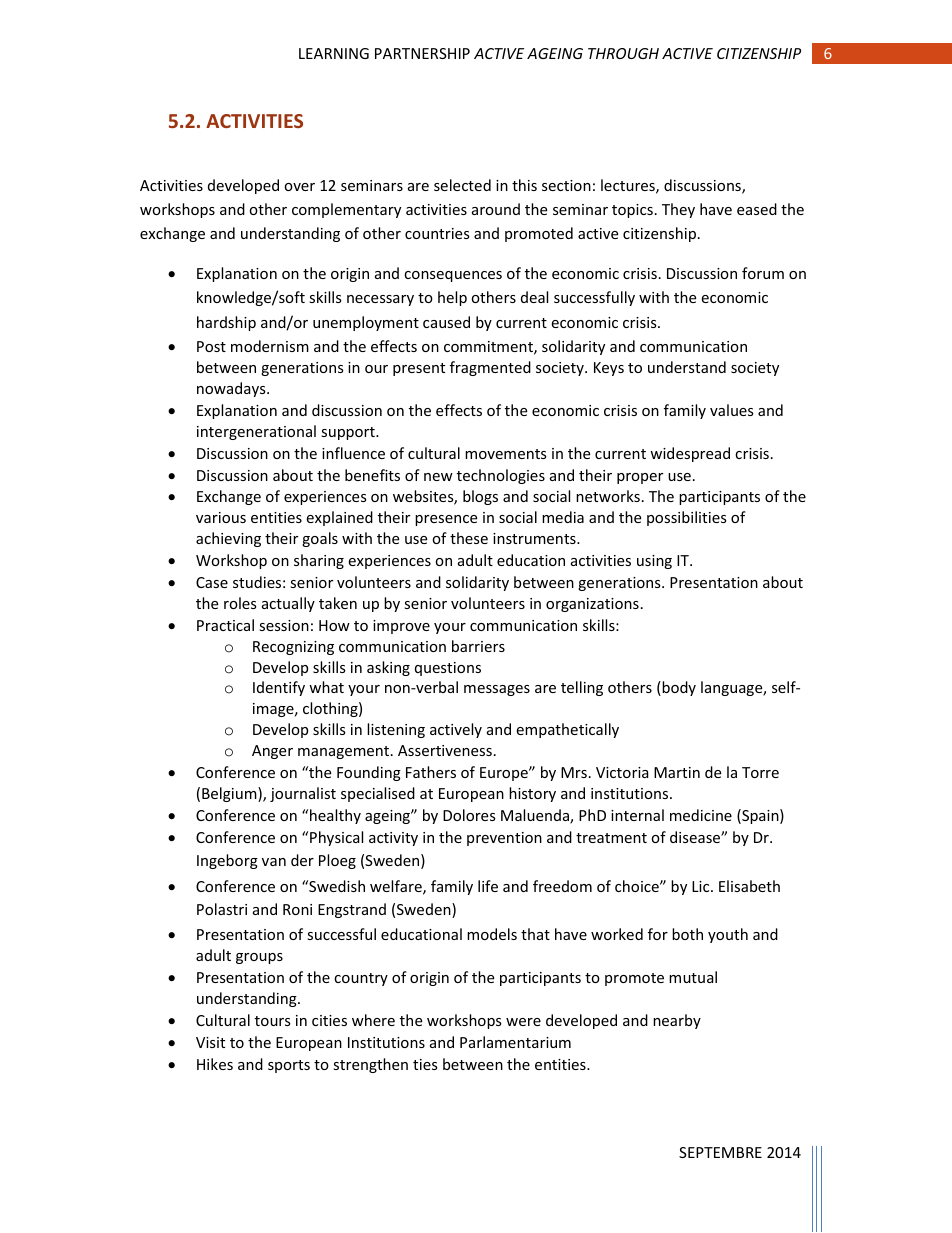  I want to click on tours, so click(273, 1021).
